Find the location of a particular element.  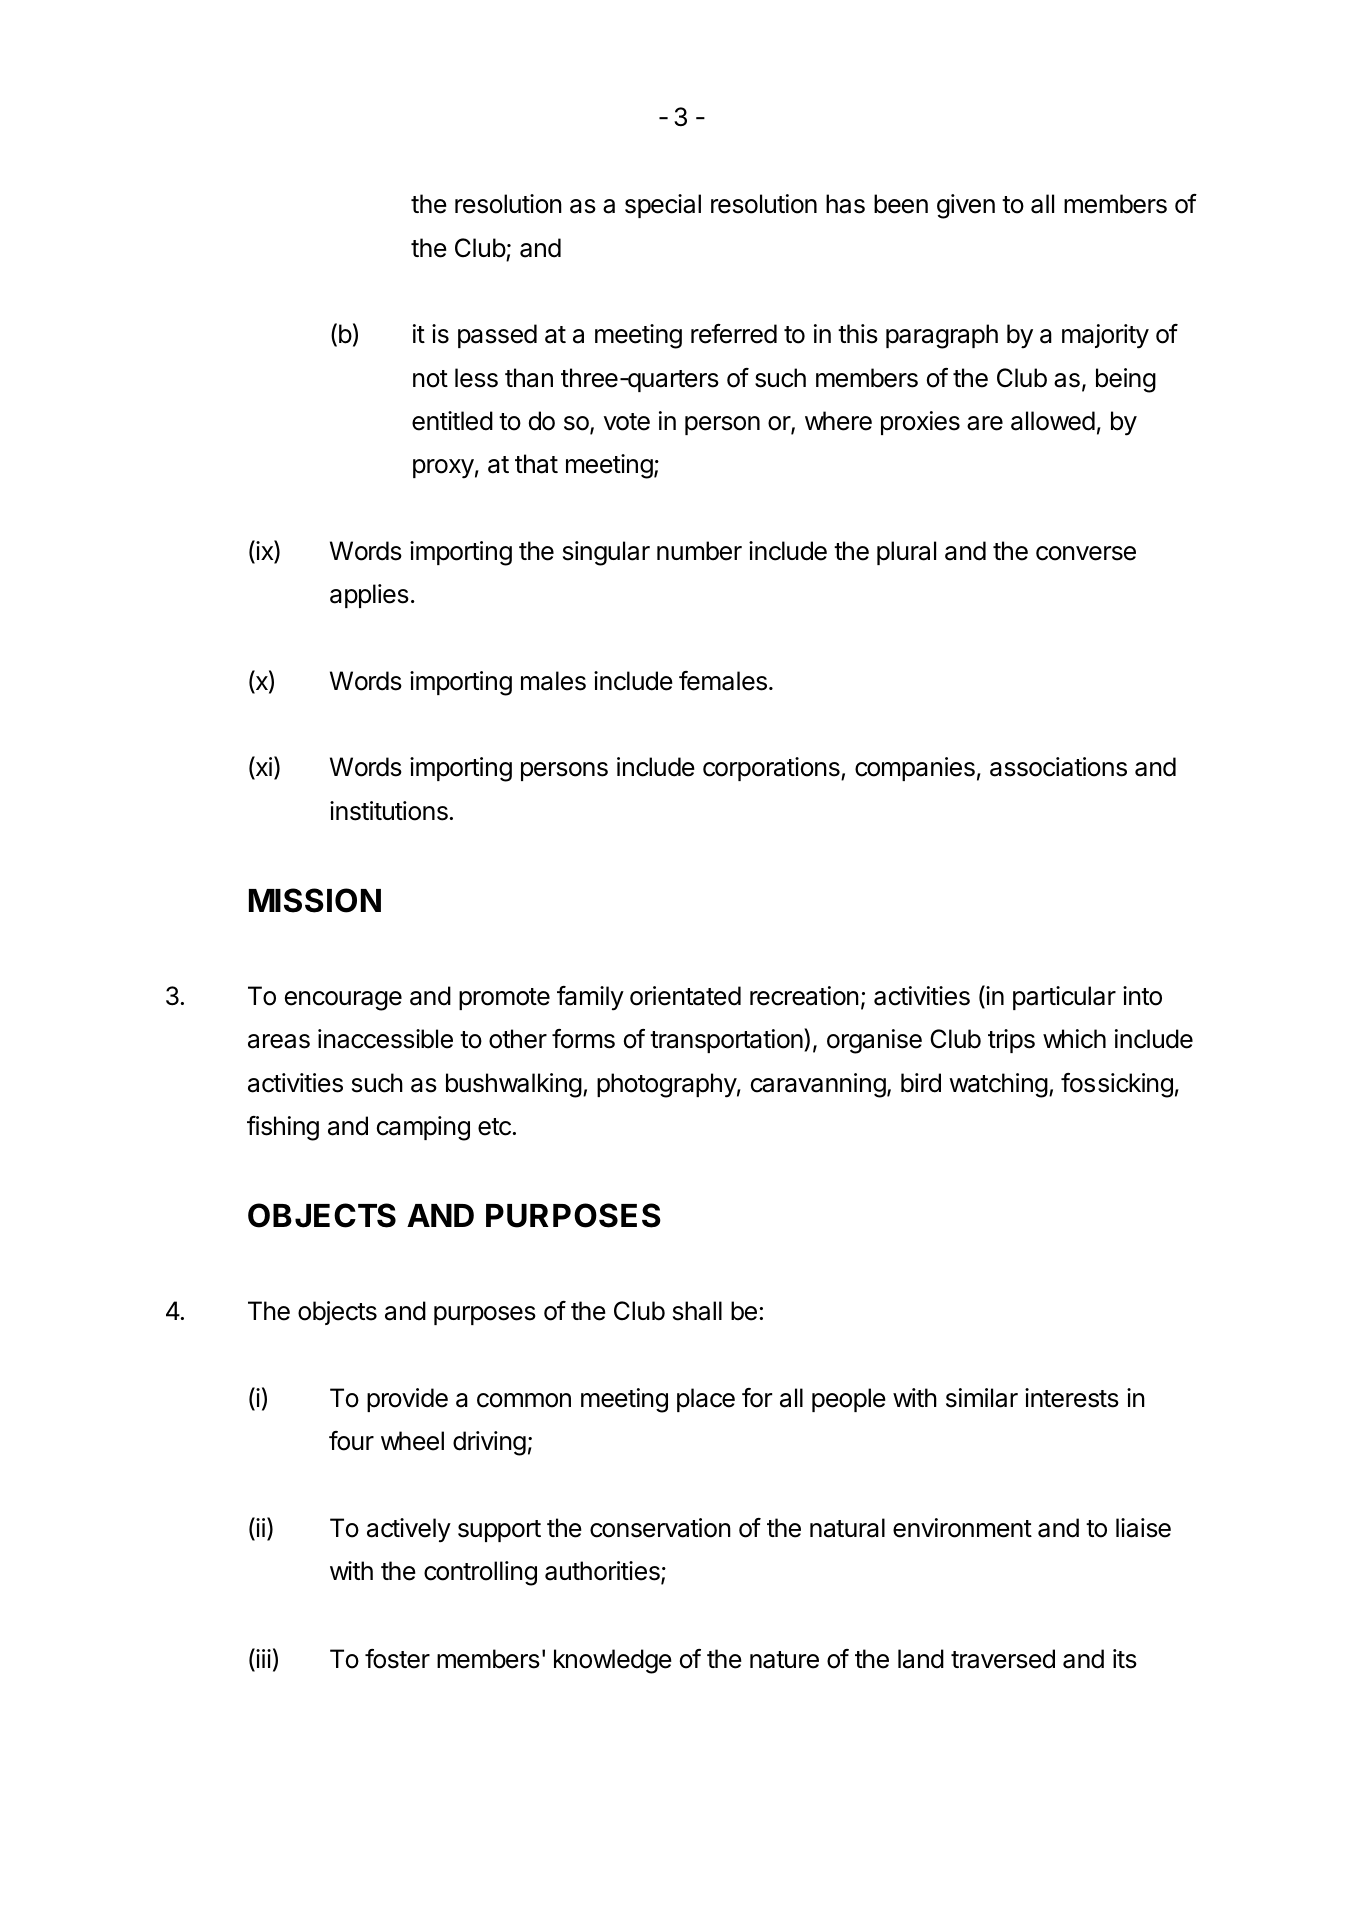

given is located at coordinates (966, 206).
